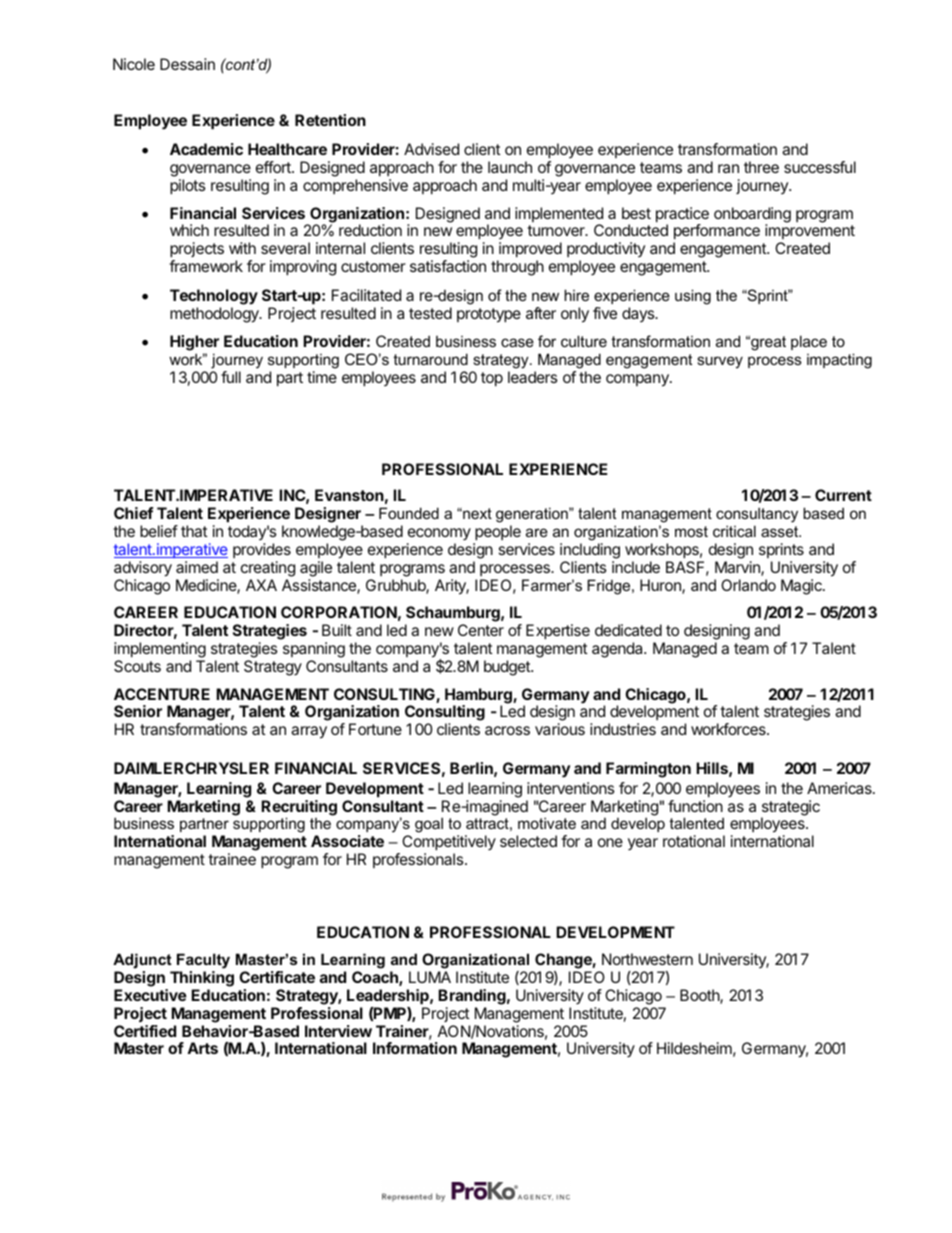  I want to click on Academic, so click(206, 149).
